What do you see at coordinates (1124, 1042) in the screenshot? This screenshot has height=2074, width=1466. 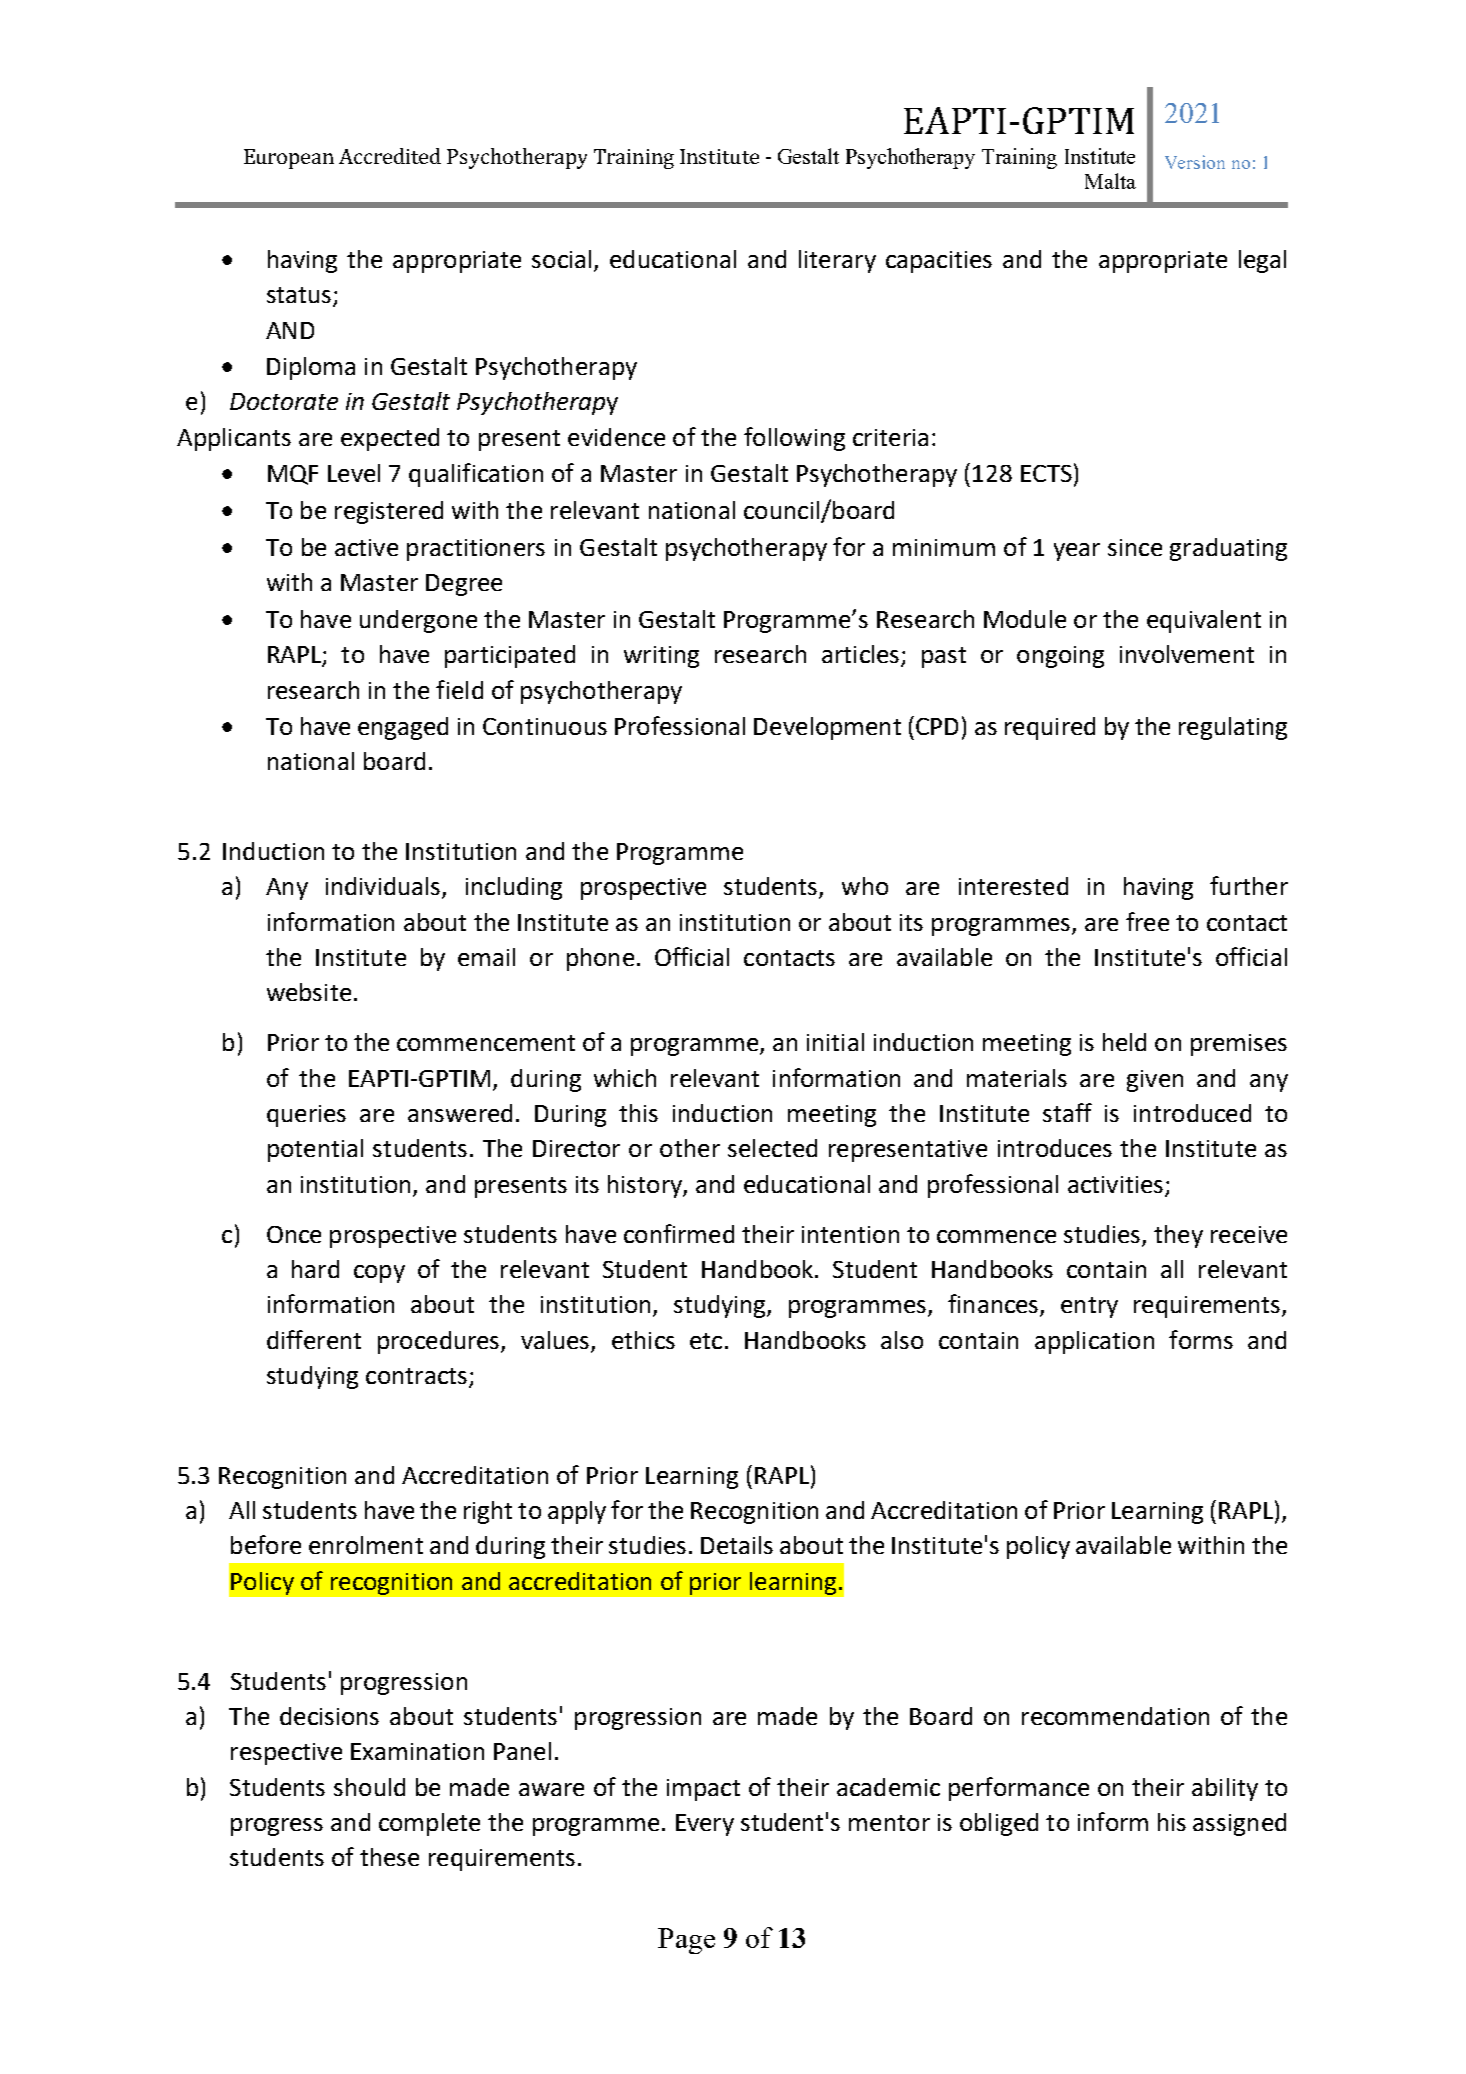 I see `held` at bounding box center [1124, 1042].
